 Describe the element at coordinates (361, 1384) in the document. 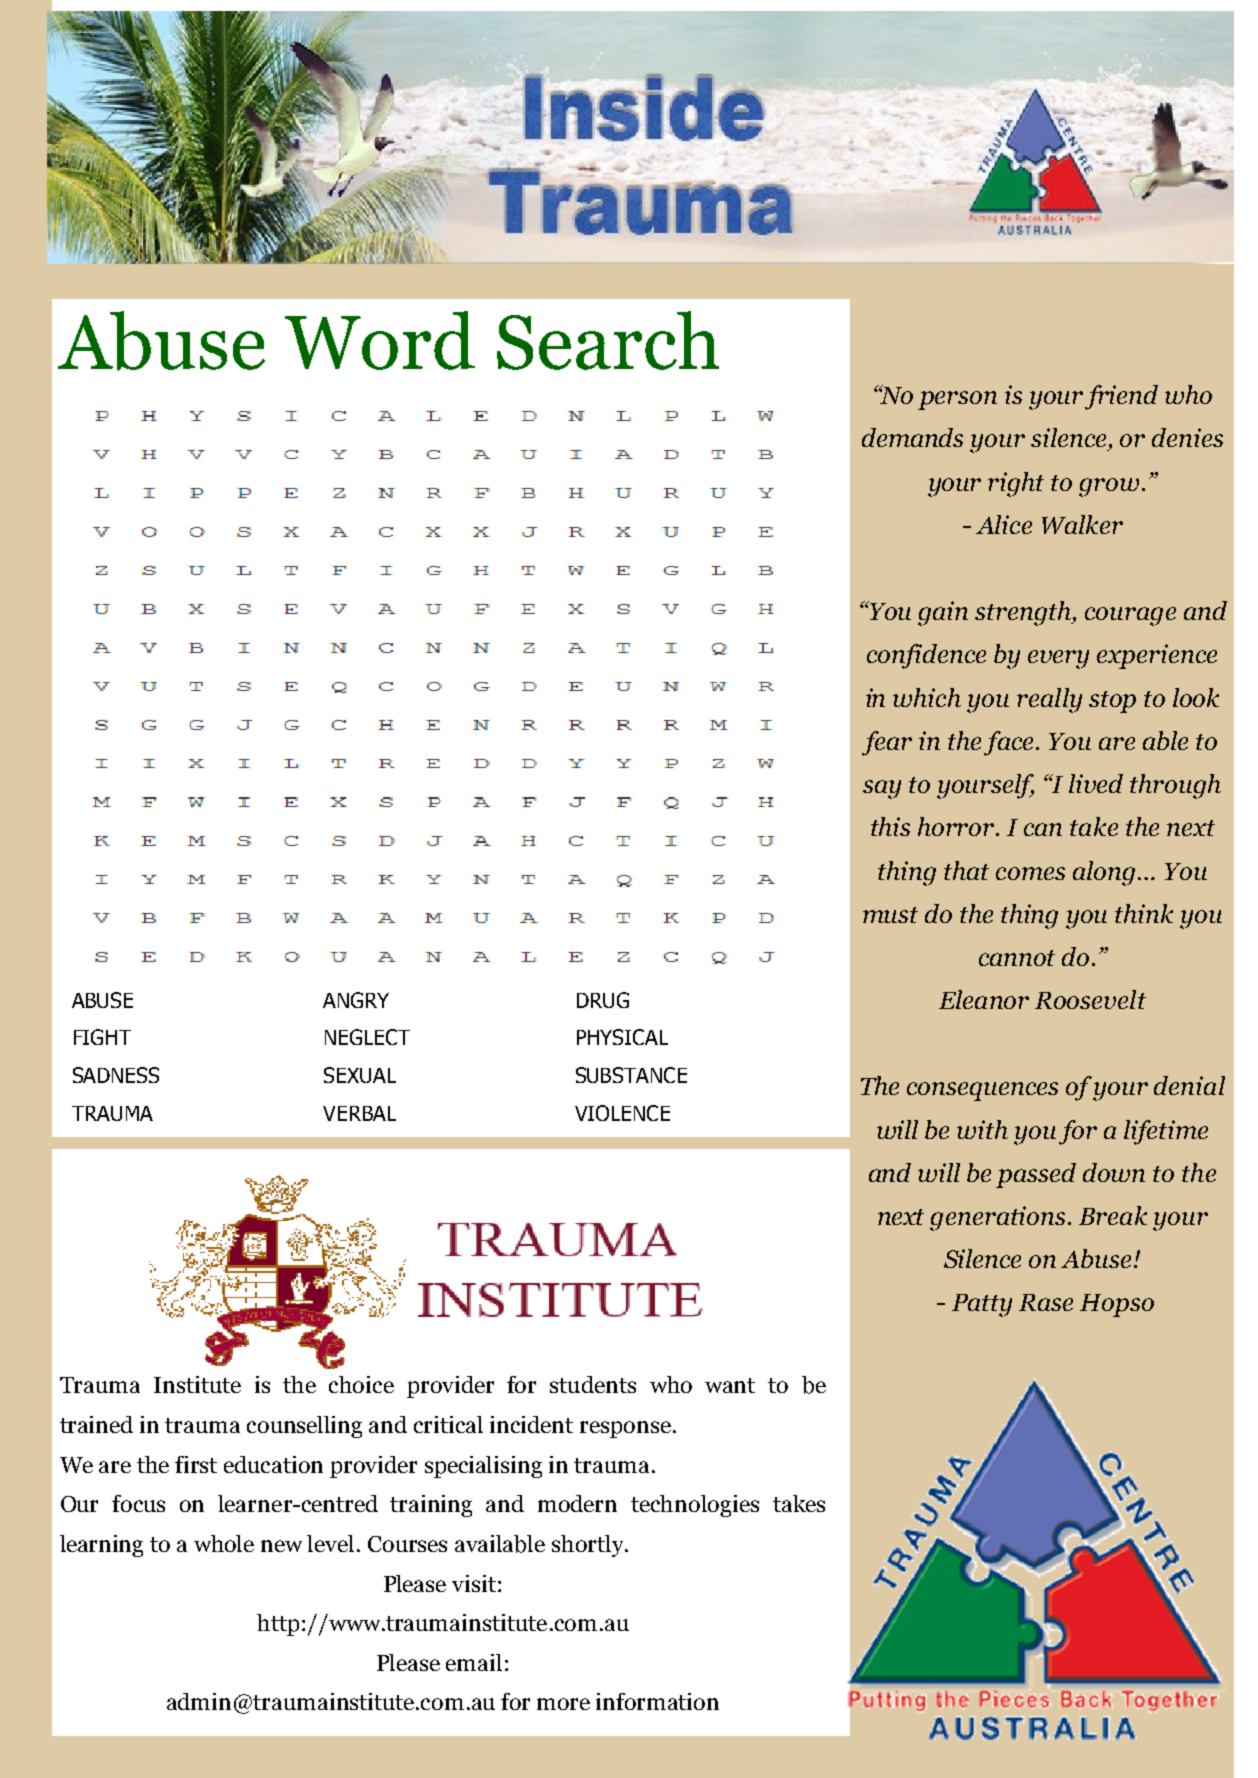

I see `choice` at that location.
